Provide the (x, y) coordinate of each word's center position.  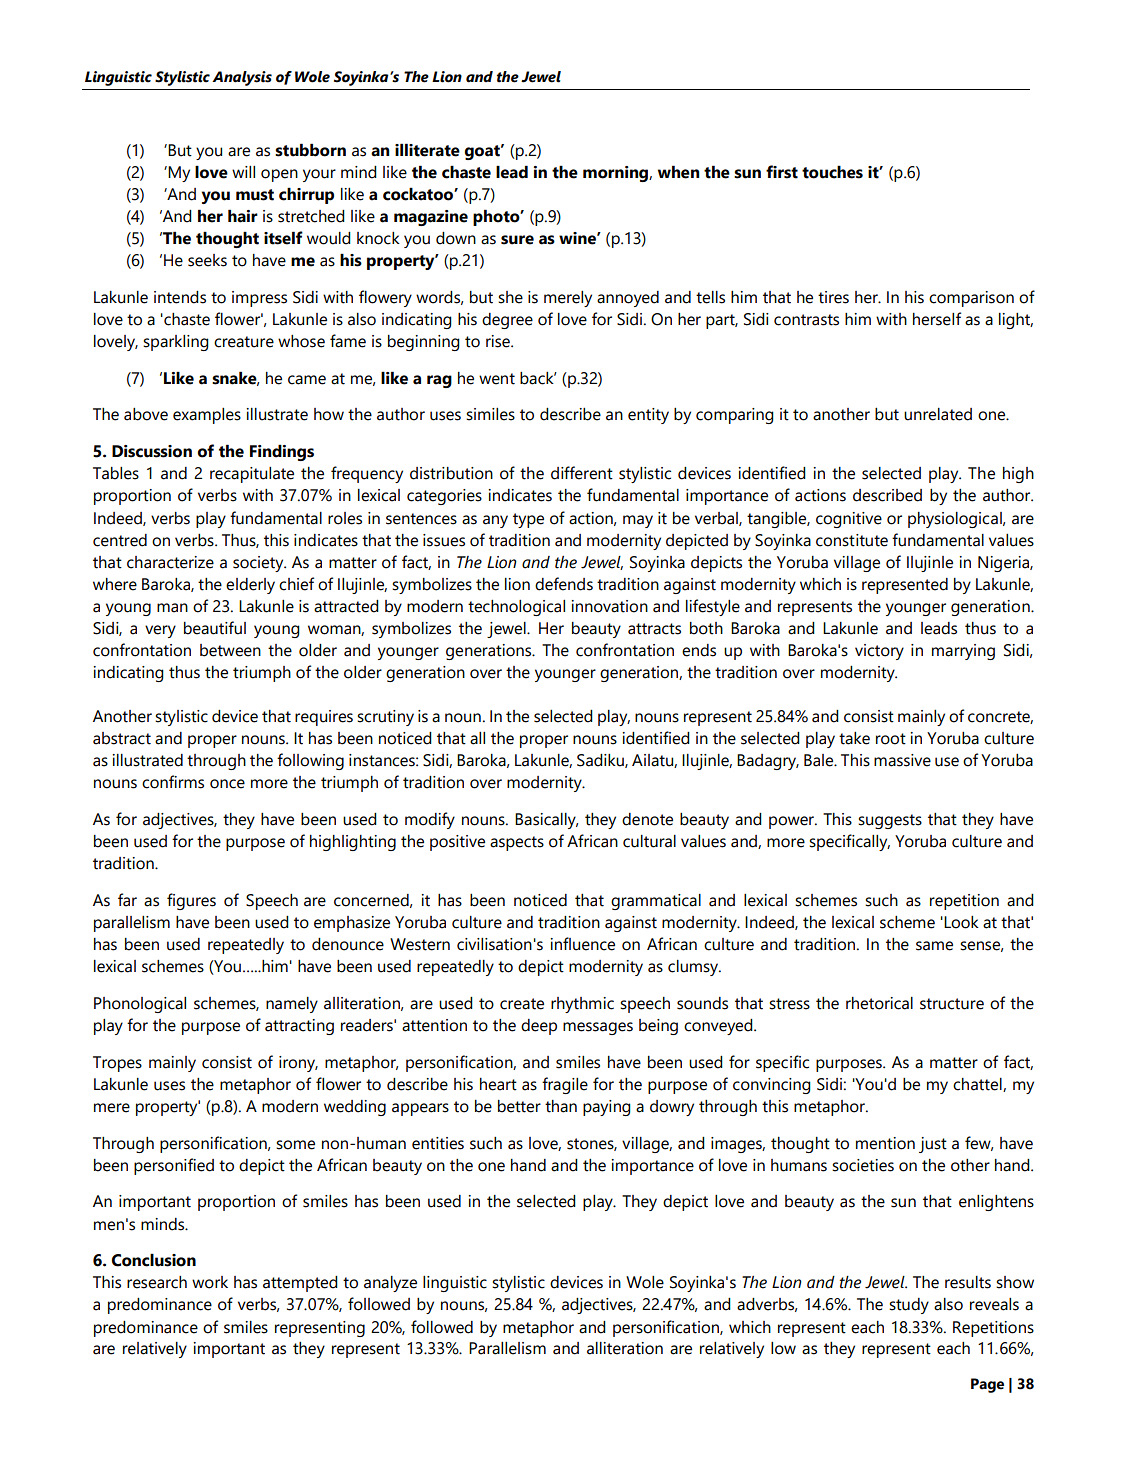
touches (832, 172)
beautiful (215, 628)
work (210, 1282)
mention (885, 1143)
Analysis (242, 78)
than (561, 1106)
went (497, 379)
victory (879, 652)
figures (191, 901)
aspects (517, 843)
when (679, 172)
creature (244, 342)
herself (937, 319)
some (295, 1145)
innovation (609, 606)
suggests (890, 821)
